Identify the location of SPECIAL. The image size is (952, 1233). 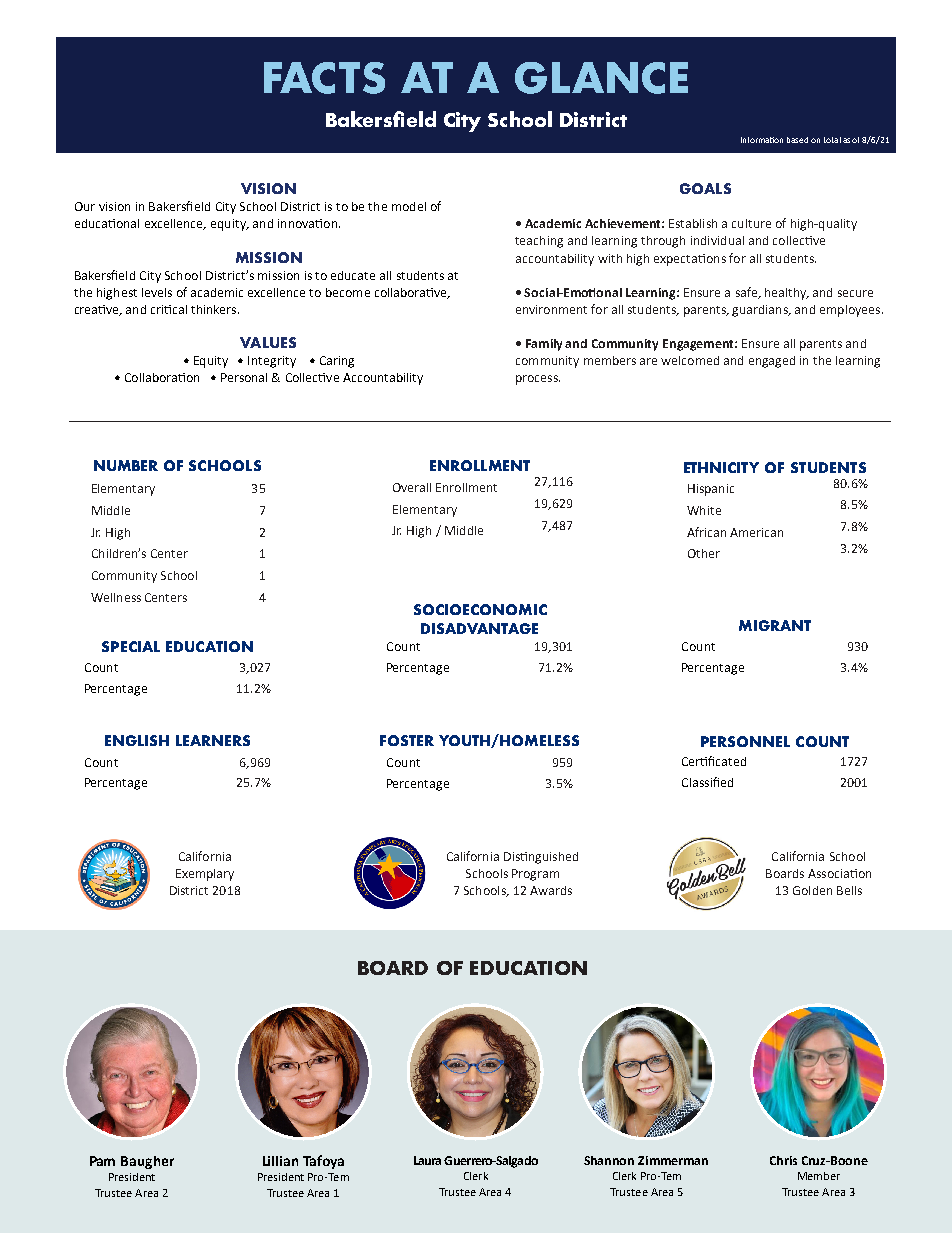
(131, 646).
